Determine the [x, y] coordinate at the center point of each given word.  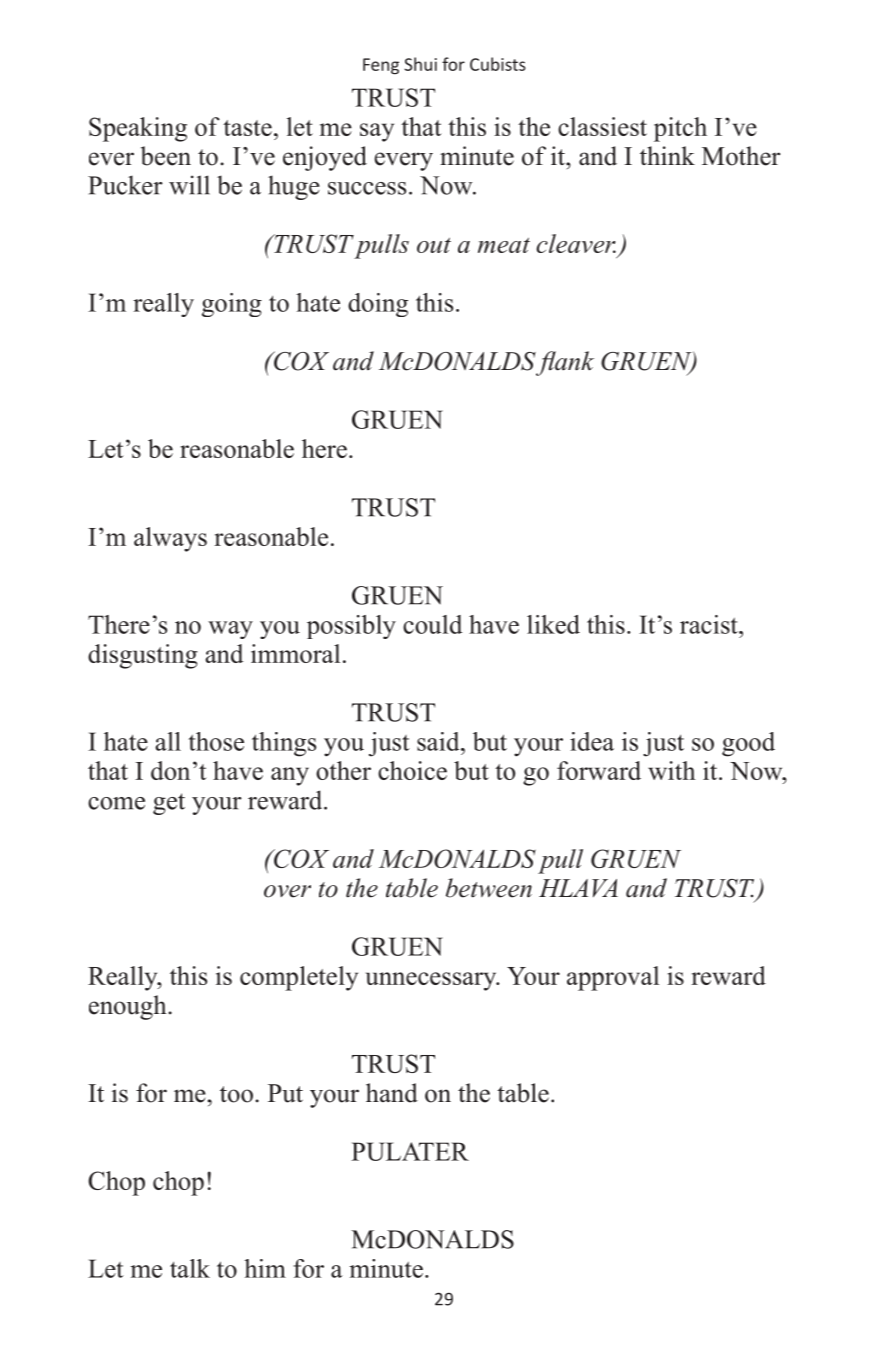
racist [710, 624]
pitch [680, 129]
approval [613, 978]
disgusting [143, 656]
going [232, 305]
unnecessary [432, 981]
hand [392, 1093]
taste [247, 128]
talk [190, 1268]
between [489, 888]
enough [129, 1007]
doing [378, 305]
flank [564, 363]
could [432, 624]
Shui [420, 64]
